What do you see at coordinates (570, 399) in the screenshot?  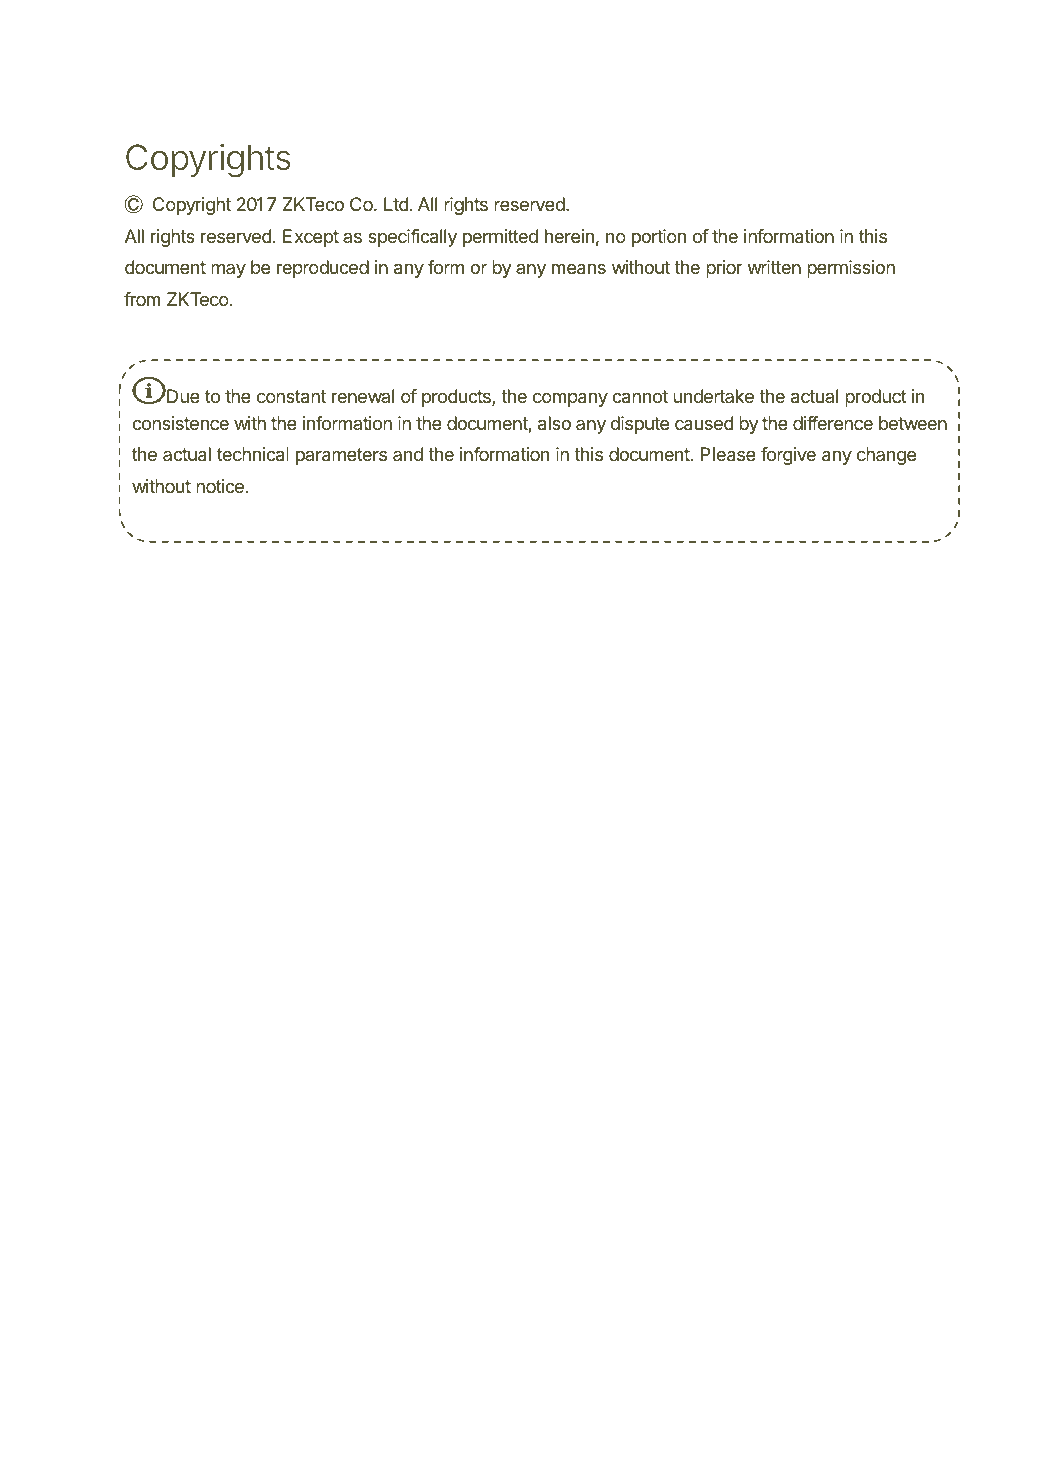 I see `company` at bounding box center [570, 399].
